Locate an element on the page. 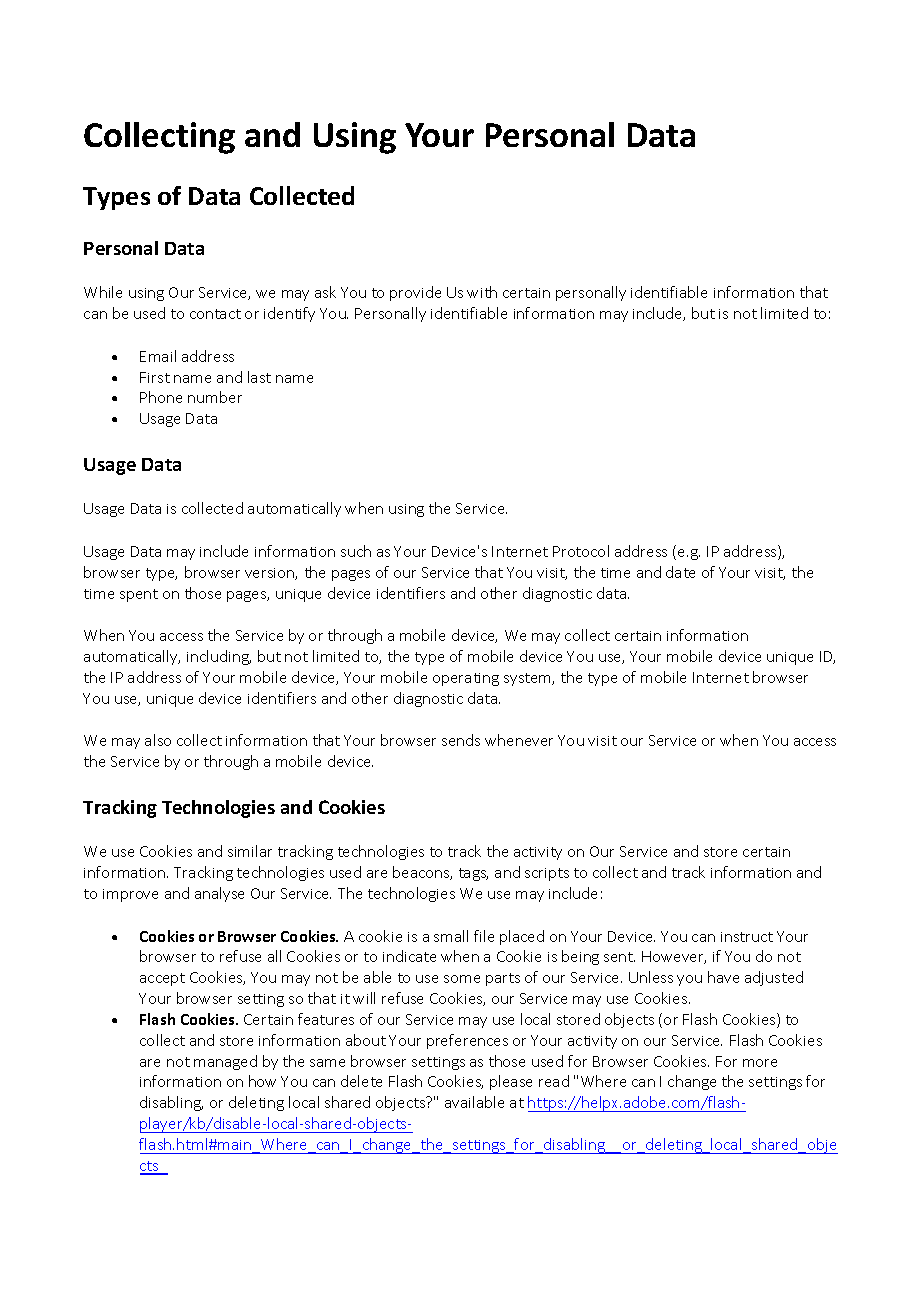 The width and height of the document is (924, 1308). date is located at coordinates (680, 572).
